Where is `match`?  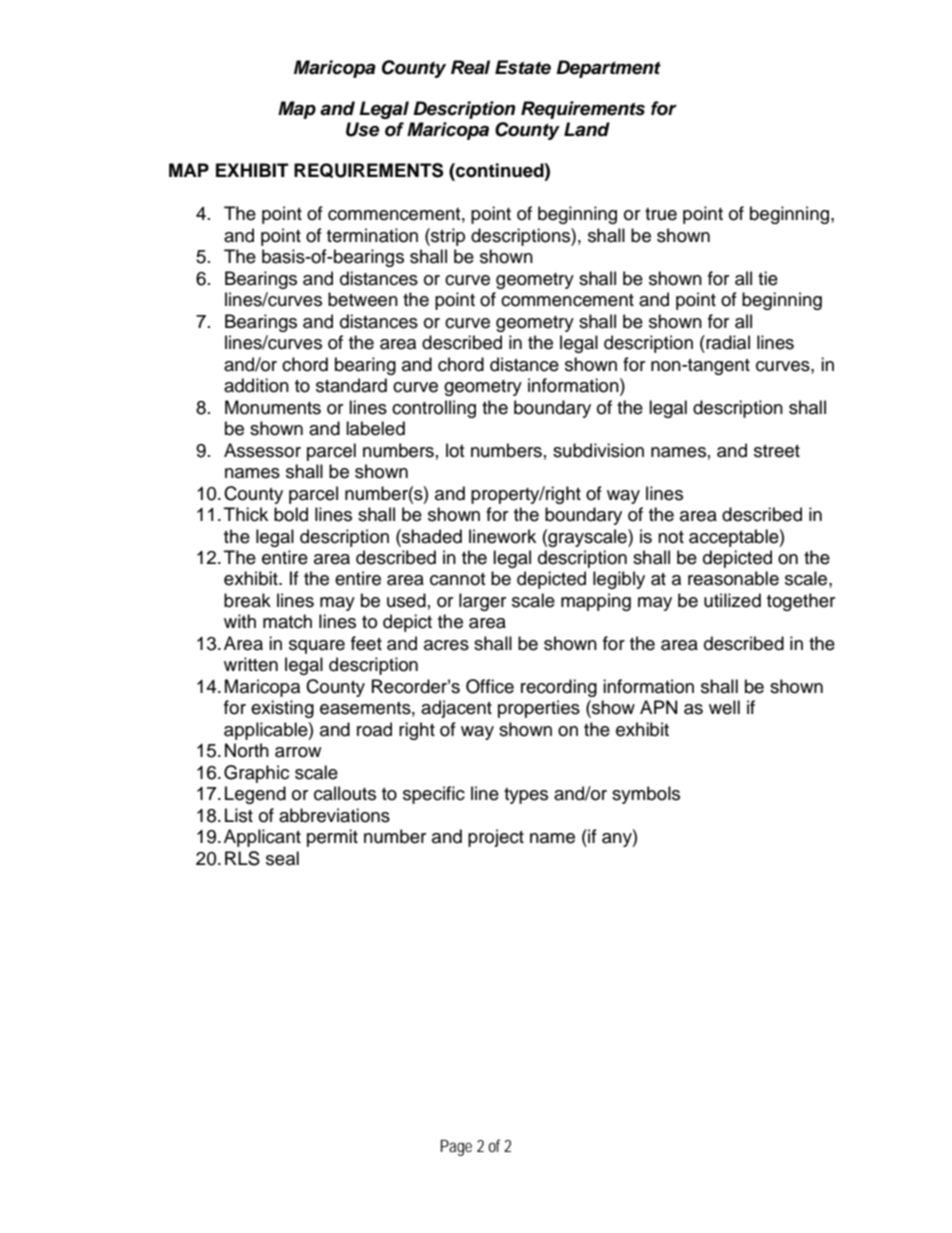
match is located at coordinates (287, 621).
